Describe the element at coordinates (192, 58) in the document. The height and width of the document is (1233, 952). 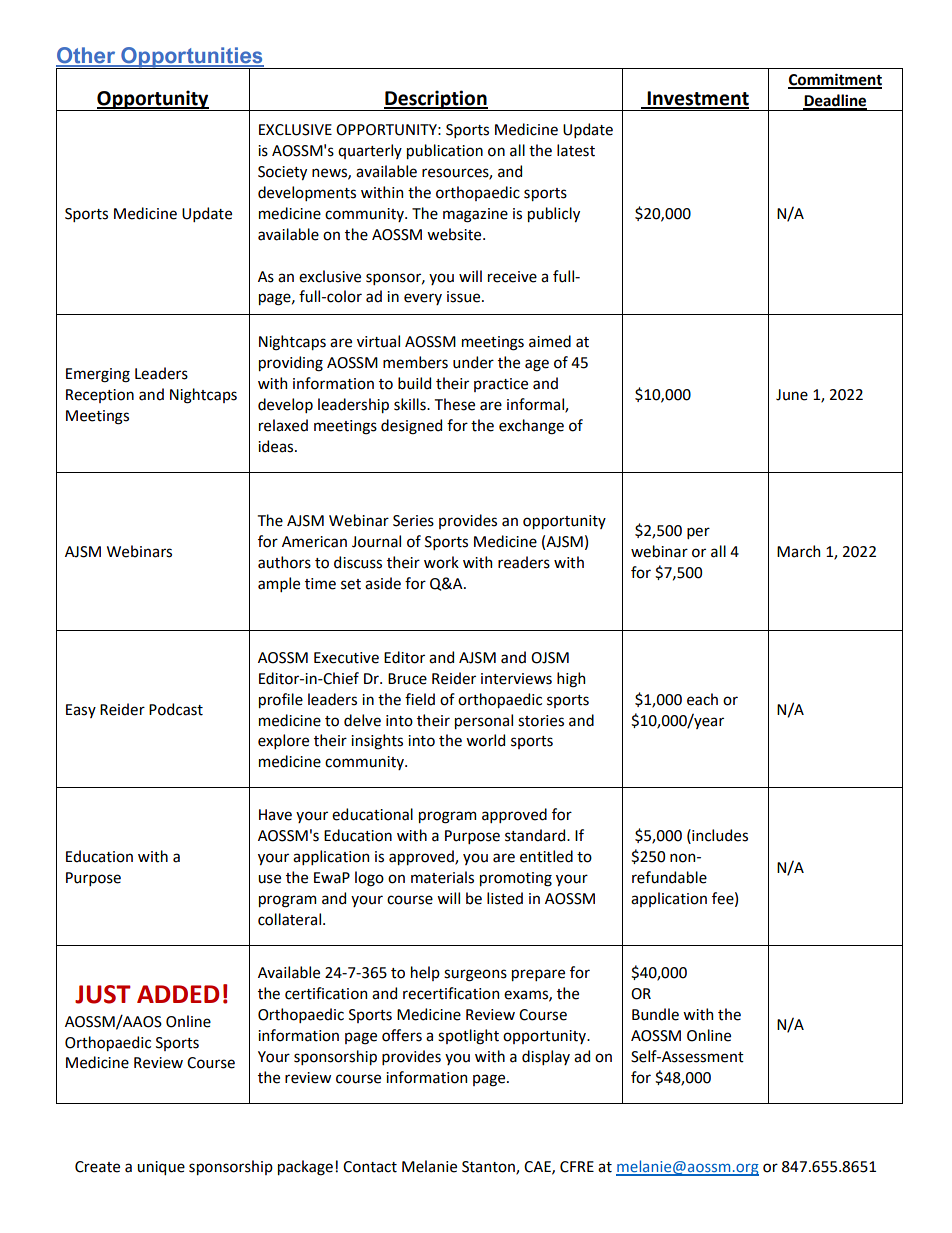
I see `Opportunities` at that location.
